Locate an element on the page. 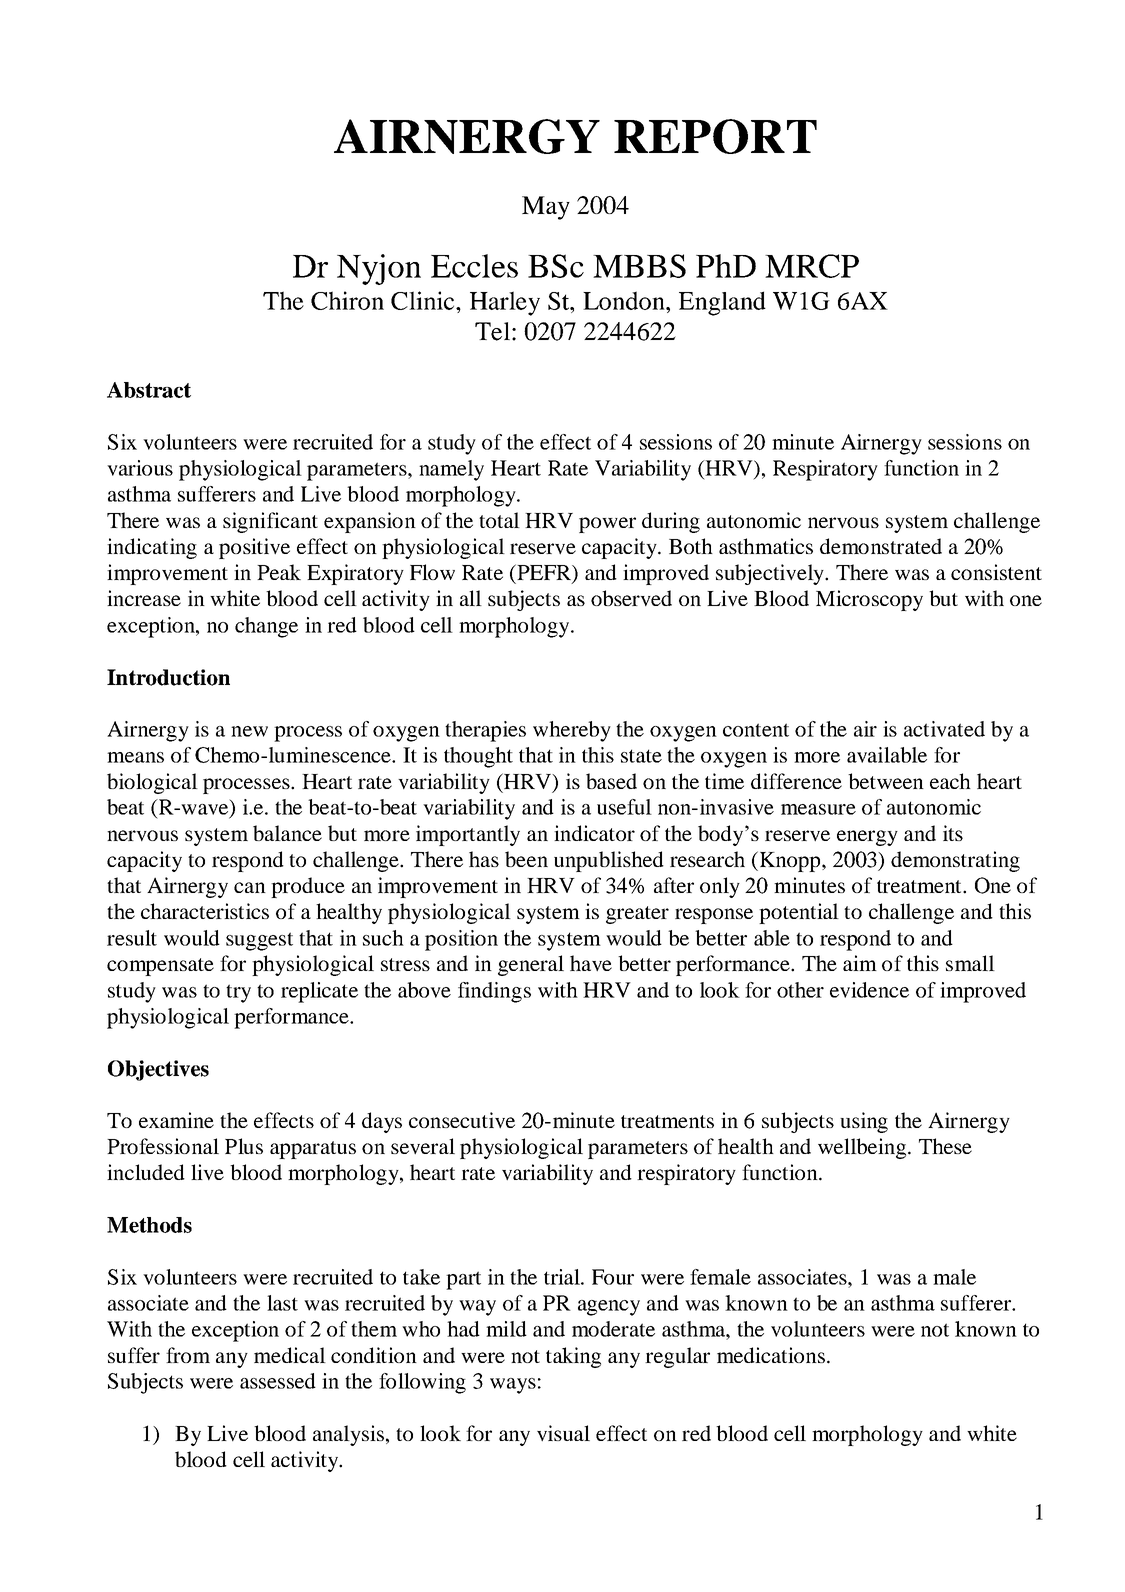 The image size is (1125, 1592). May is located at coordinates (546, 208).
